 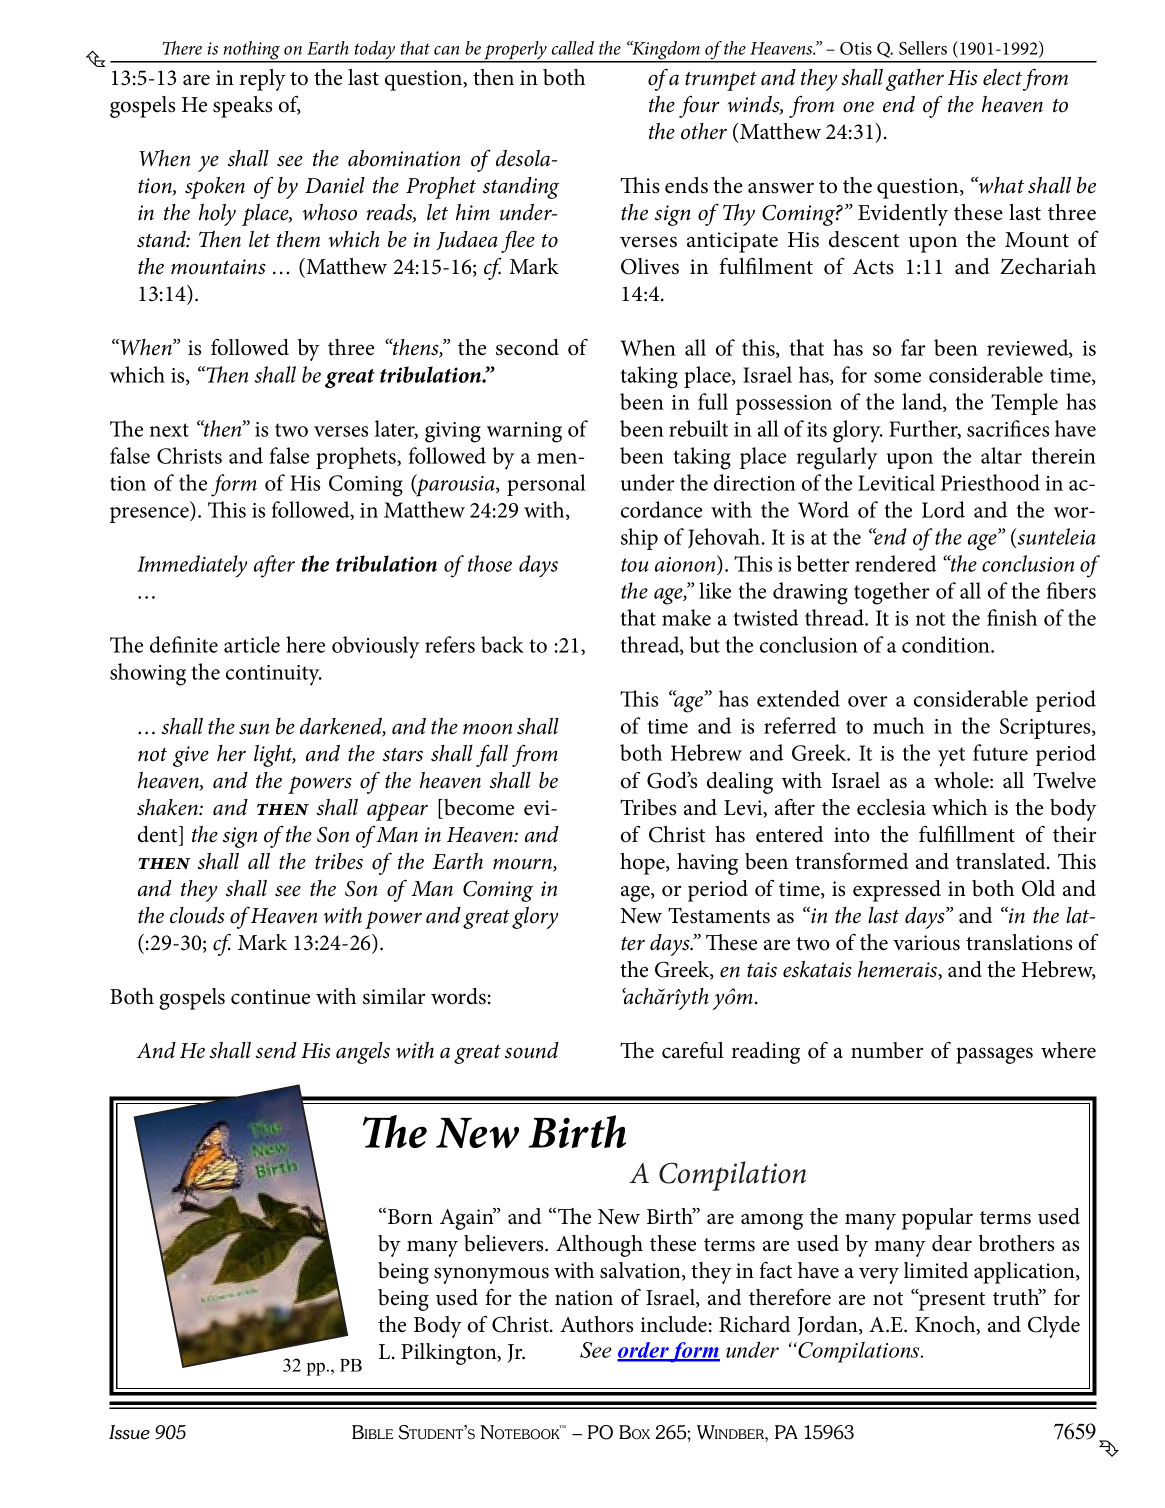 What do you see at coordinates (242, 107) in the document?
I see `speaks` at bounding box center [242, 107].
